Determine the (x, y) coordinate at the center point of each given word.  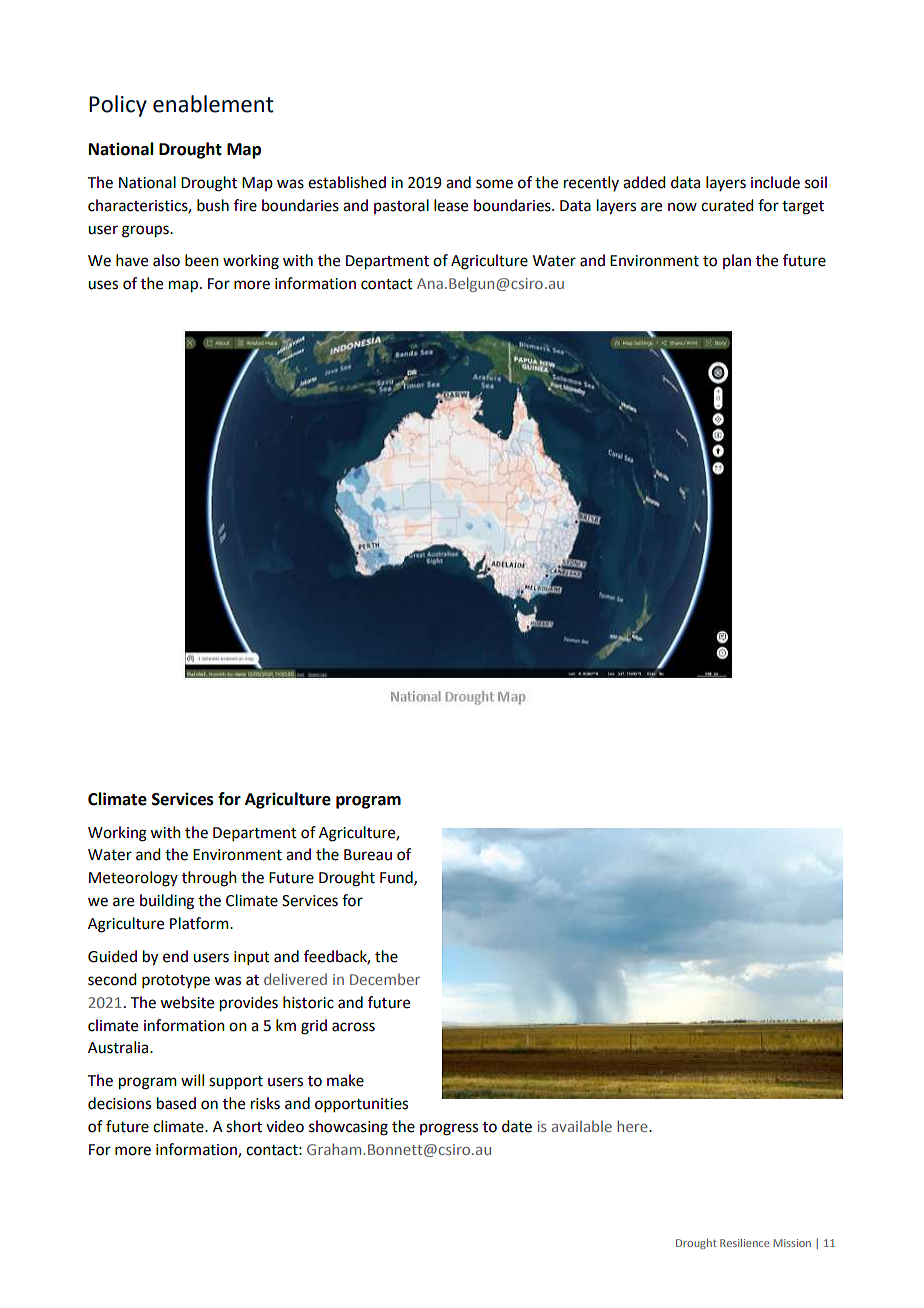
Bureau (368, 855)
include (775, 182)
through (209, 879)
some (494, 184)
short (244, 1126)
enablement (213, 104)
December (385, 979)
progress (449, 1129)
